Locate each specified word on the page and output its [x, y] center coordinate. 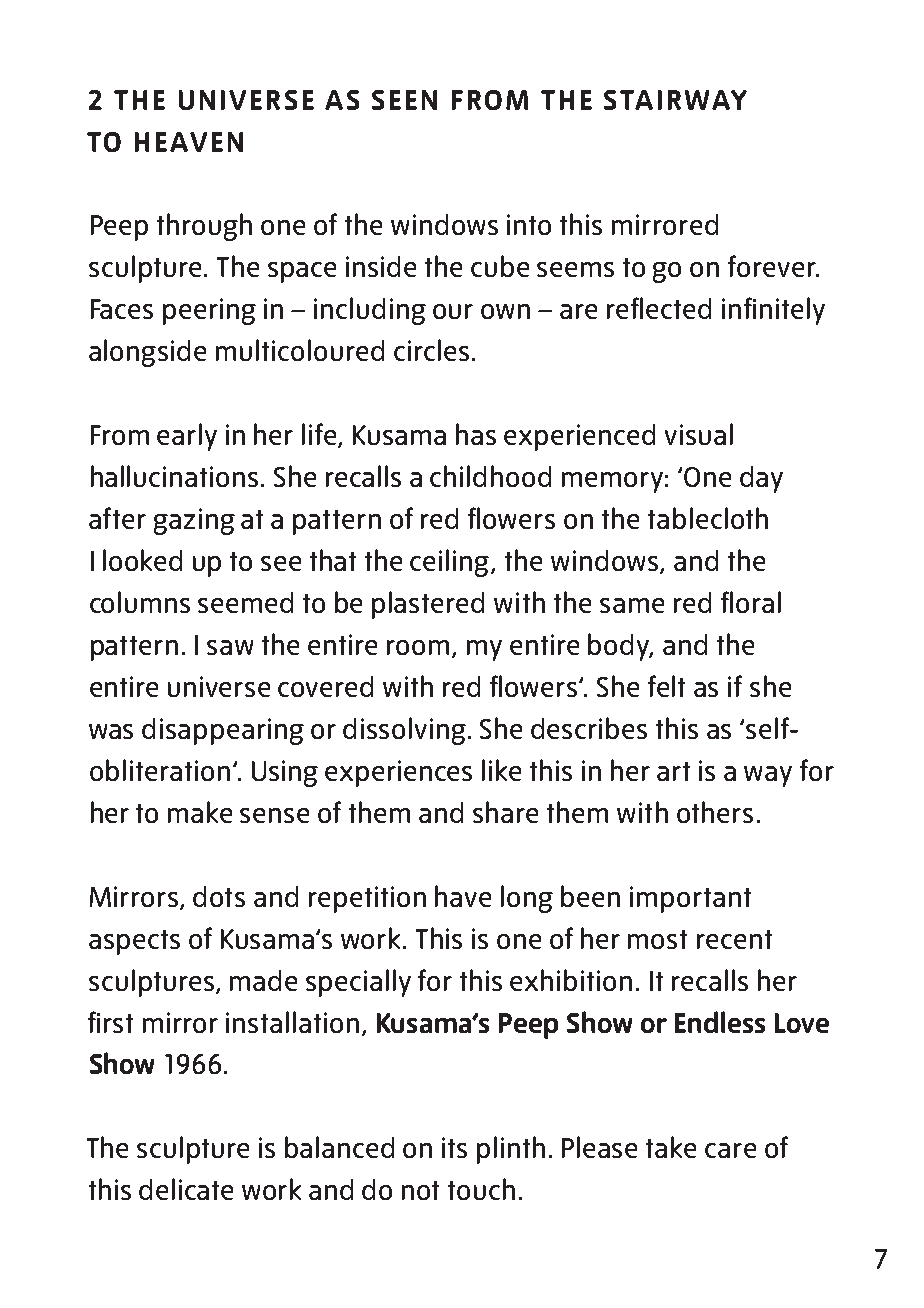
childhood [490, 476]
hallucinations [174, 476]
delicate [186, 1189]
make [200, 812]
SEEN [404, 100]
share [505, 812]
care [730, 1150]
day [761, 479]
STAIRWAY [675, 100]
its [454, 1147]
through [204, 227]
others [715, 812]
